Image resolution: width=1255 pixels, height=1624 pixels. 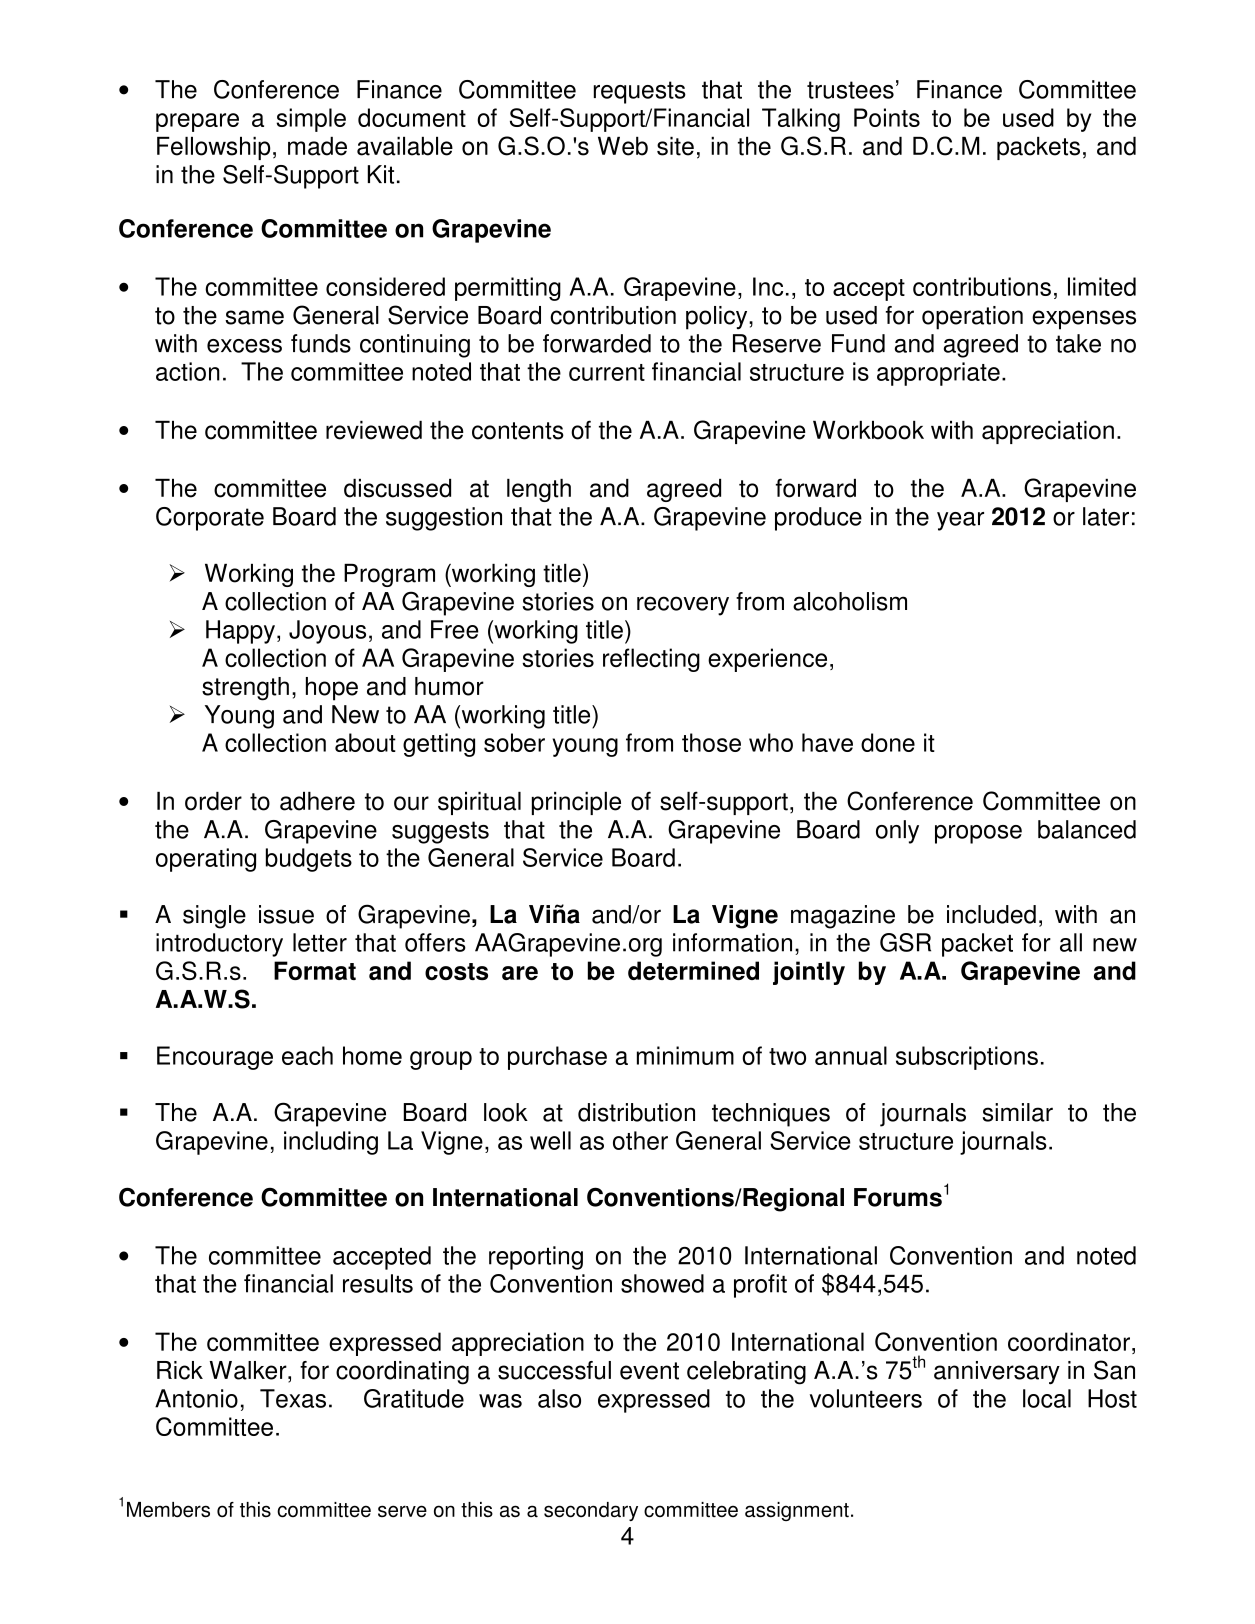 I want to click on simple, so click(x=311, y=120).
